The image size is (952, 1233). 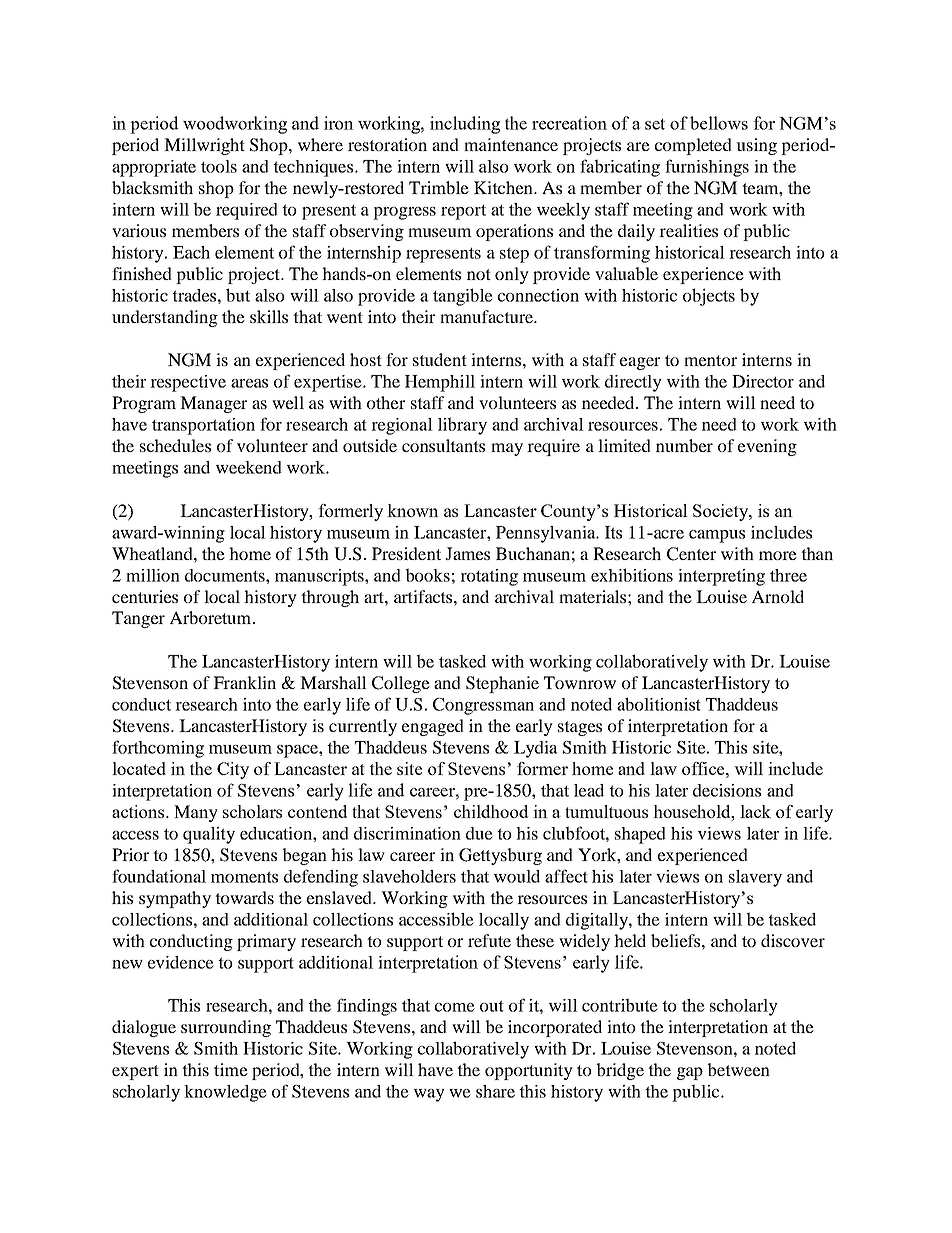 What do you see at coordinates (511, 144) in the page?
I see `maintenance` at bounding box center [511, 144].
